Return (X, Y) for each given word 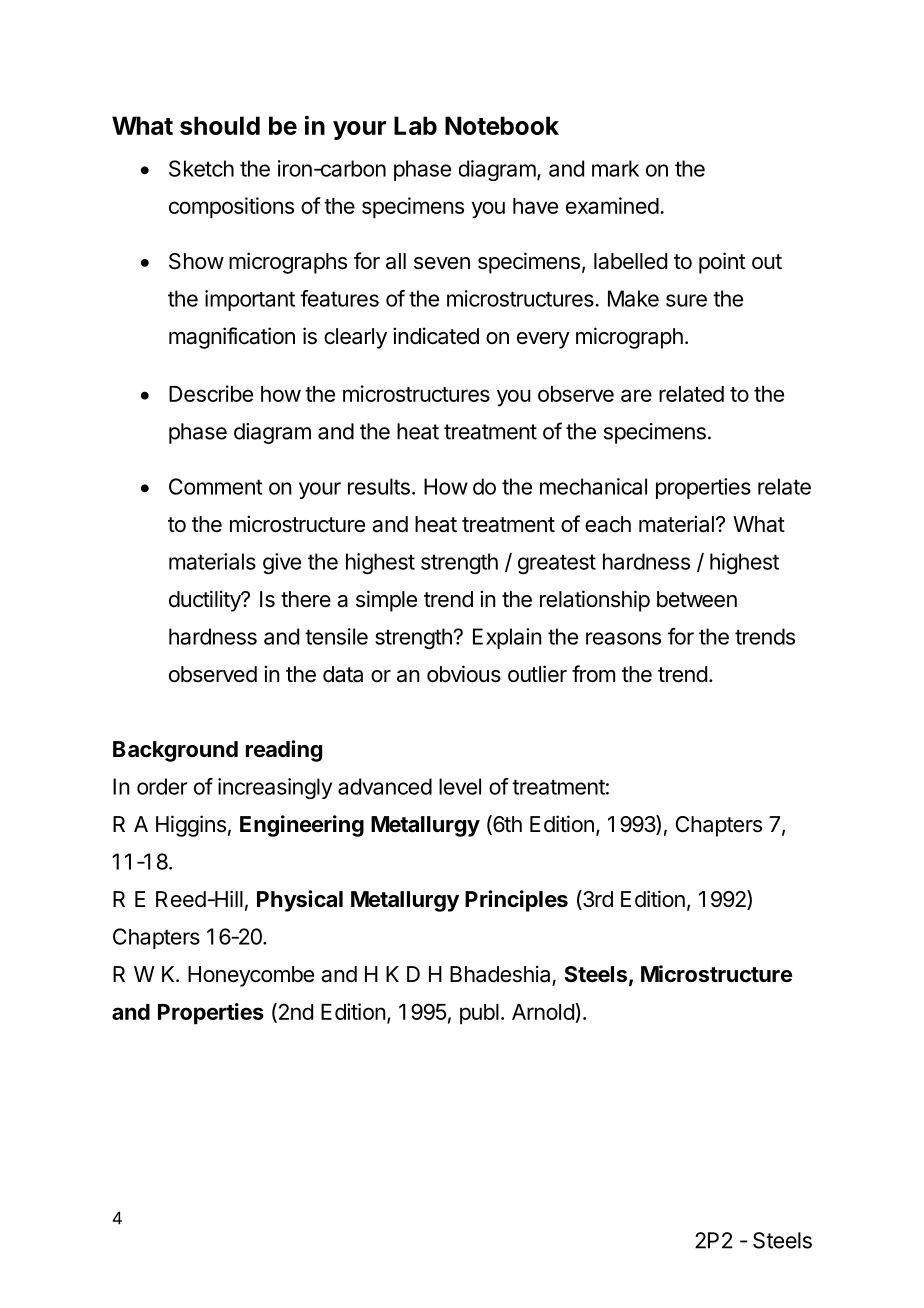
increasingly (275, 788)
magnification (232, 338)
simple (386, 601)
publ (479, 1014)
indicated (436, 336)
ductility (206, 601)
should (220, 125)
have (535, 206)
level (460, 786)
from (593, 674)
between (697, 599)
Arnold (544, 1013)
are (636, 395)
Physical (300, 901)
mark (615, 168)
